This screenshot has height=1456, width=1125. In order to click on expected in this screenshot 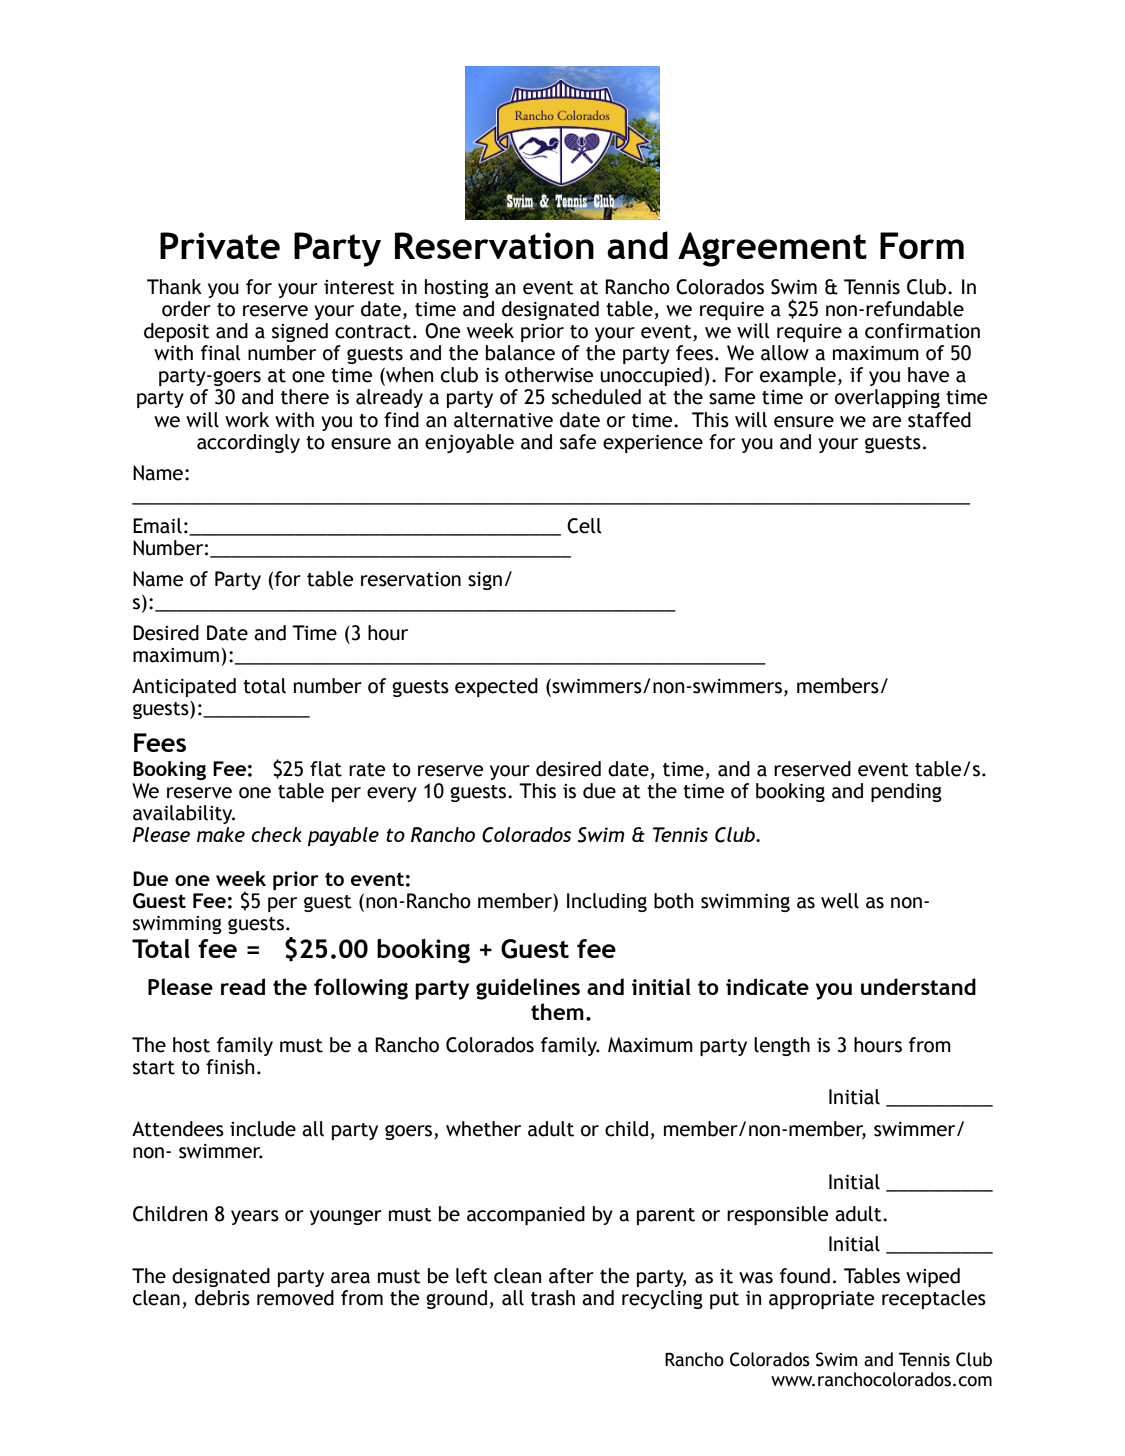, I will do `click(496, 687)`.
